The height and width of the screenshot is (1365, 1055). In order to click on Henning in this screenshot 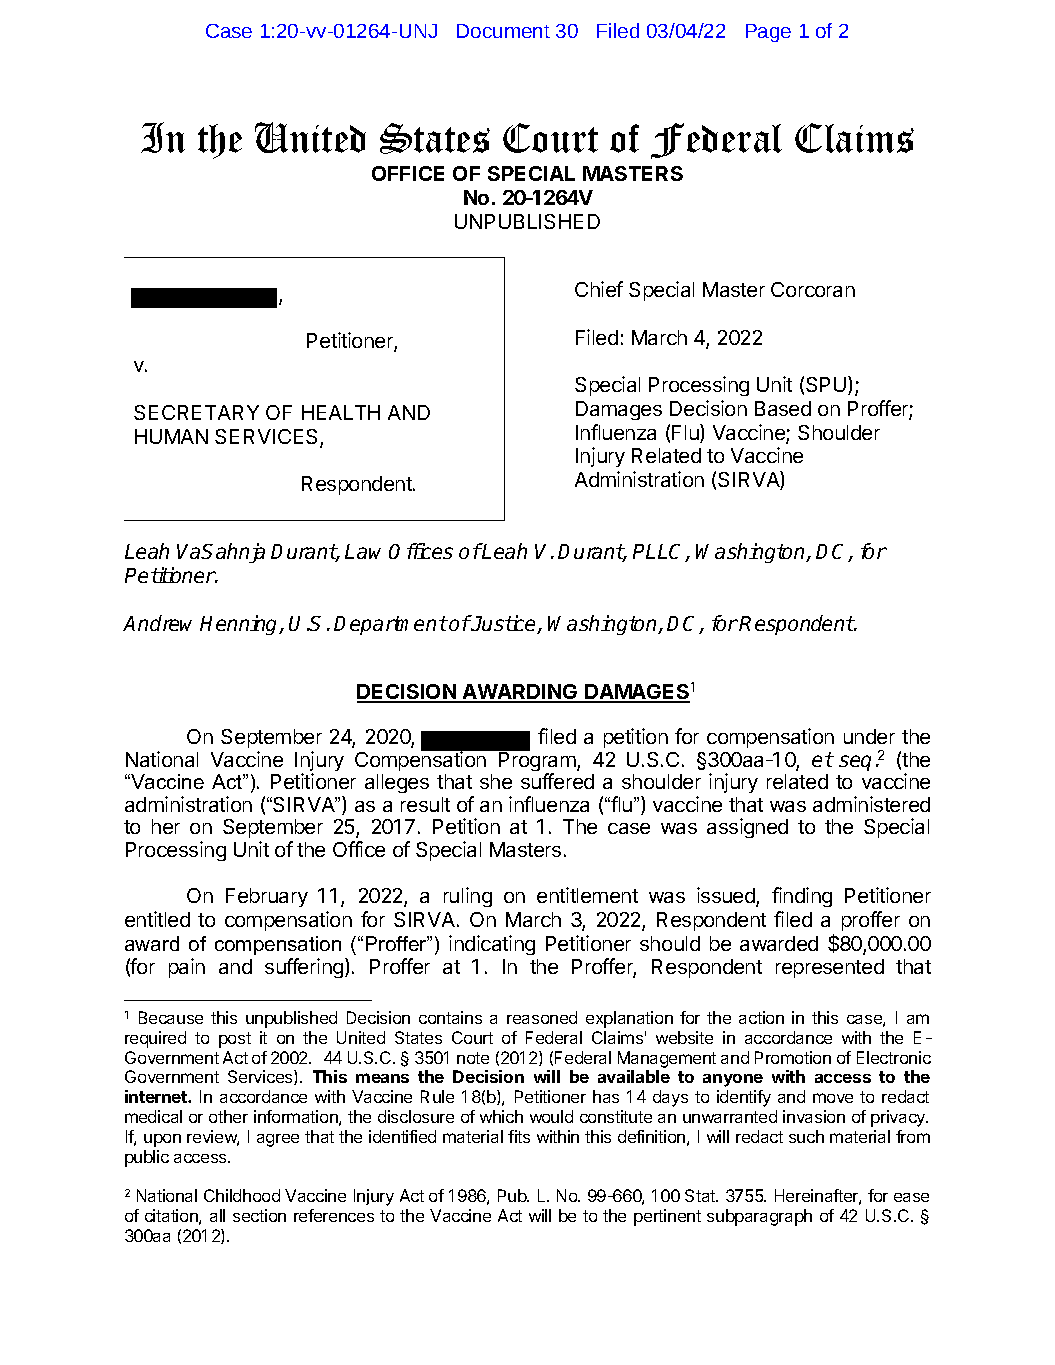, I will do `click(240, 625)`.
